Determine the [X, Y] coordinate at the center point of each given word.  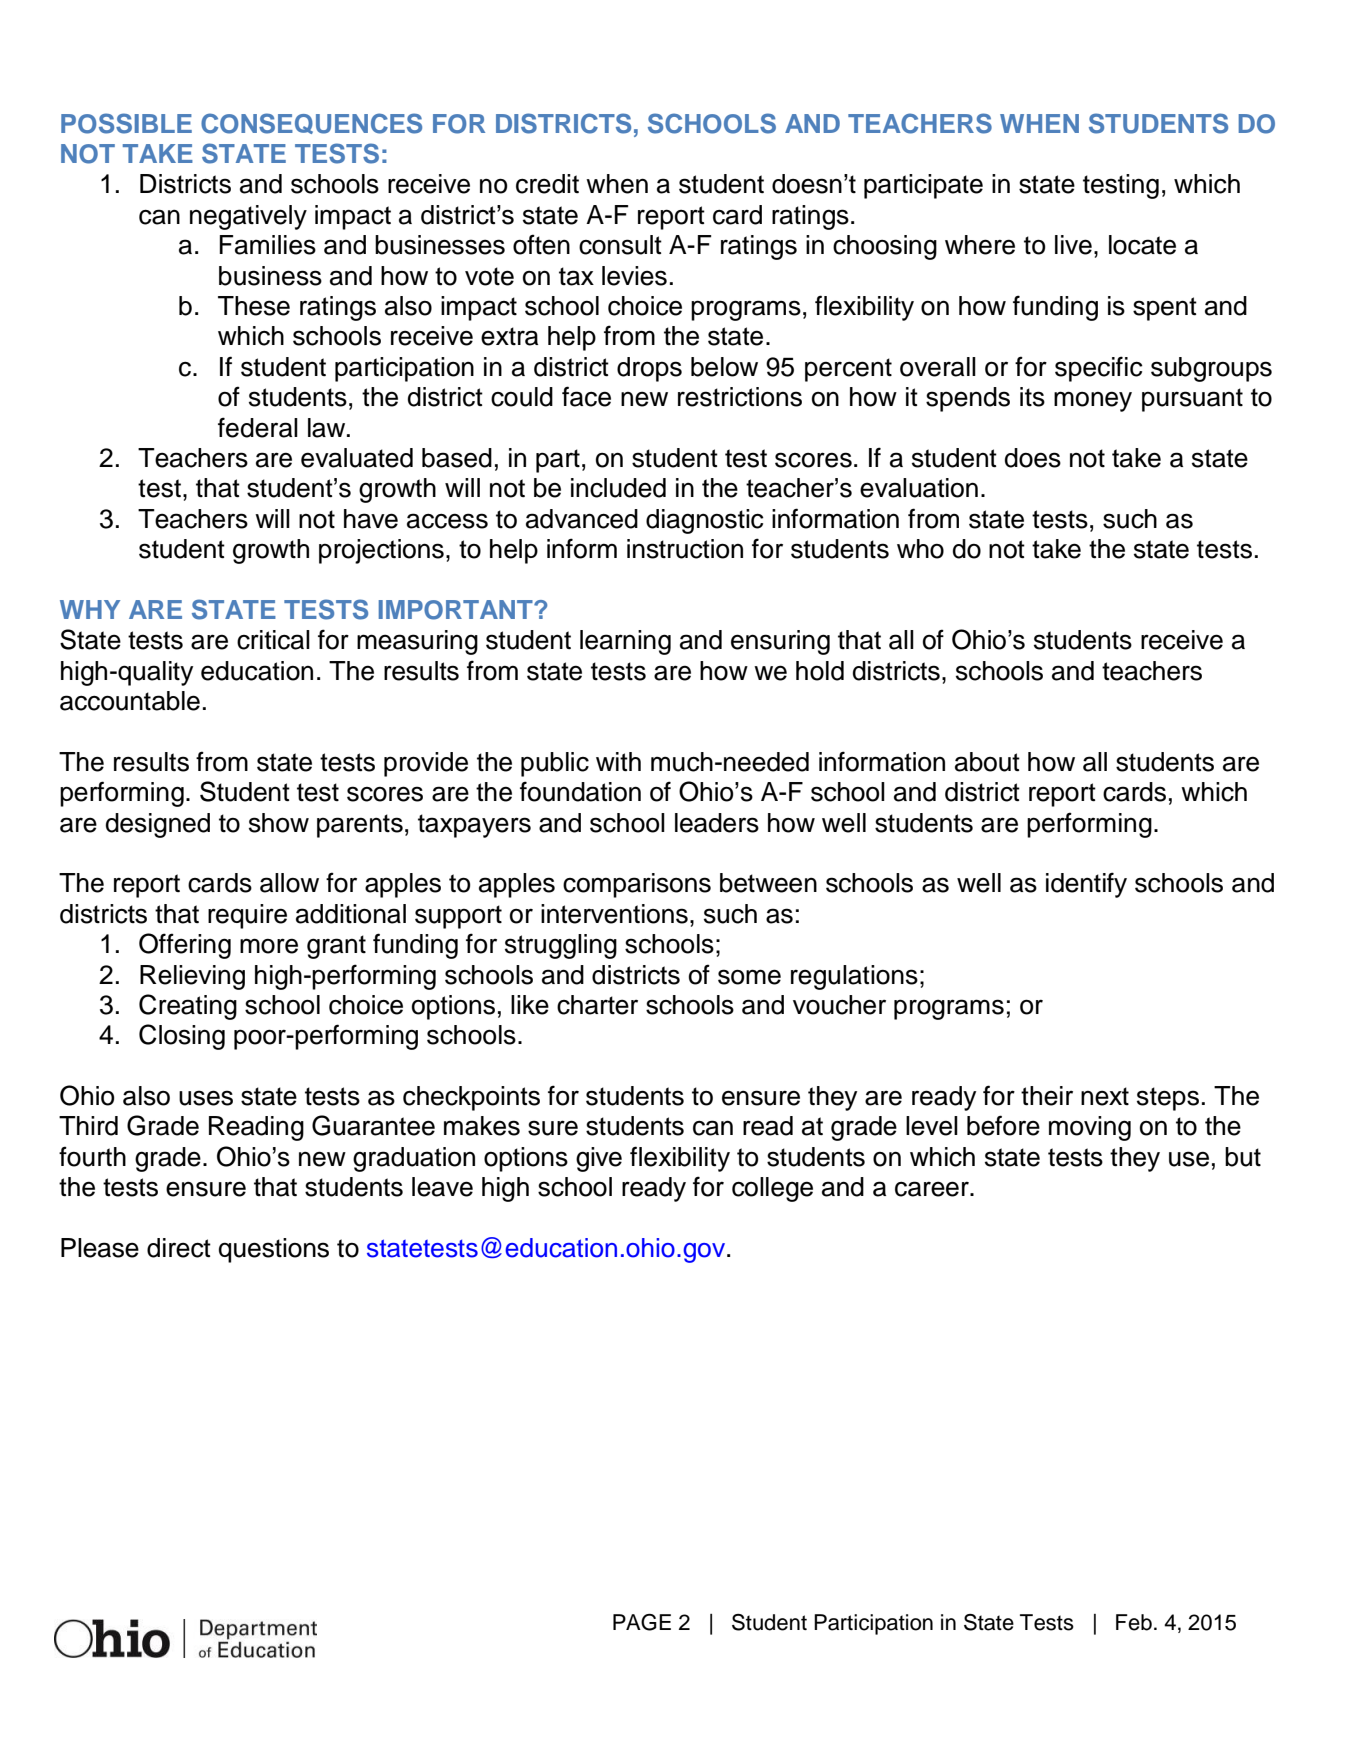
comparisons [637, 885]
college [772, 1189]
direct [179, 1248]
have [371, 519]
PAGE [642, 1622]
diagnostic [705, 521]
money [1093, 401]
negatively [248, 217]
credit [547, 184]
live [1073, 245]
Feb [1134, 1622]
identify [1086, 885]
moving [1090, 1128]
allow [289, 883]
